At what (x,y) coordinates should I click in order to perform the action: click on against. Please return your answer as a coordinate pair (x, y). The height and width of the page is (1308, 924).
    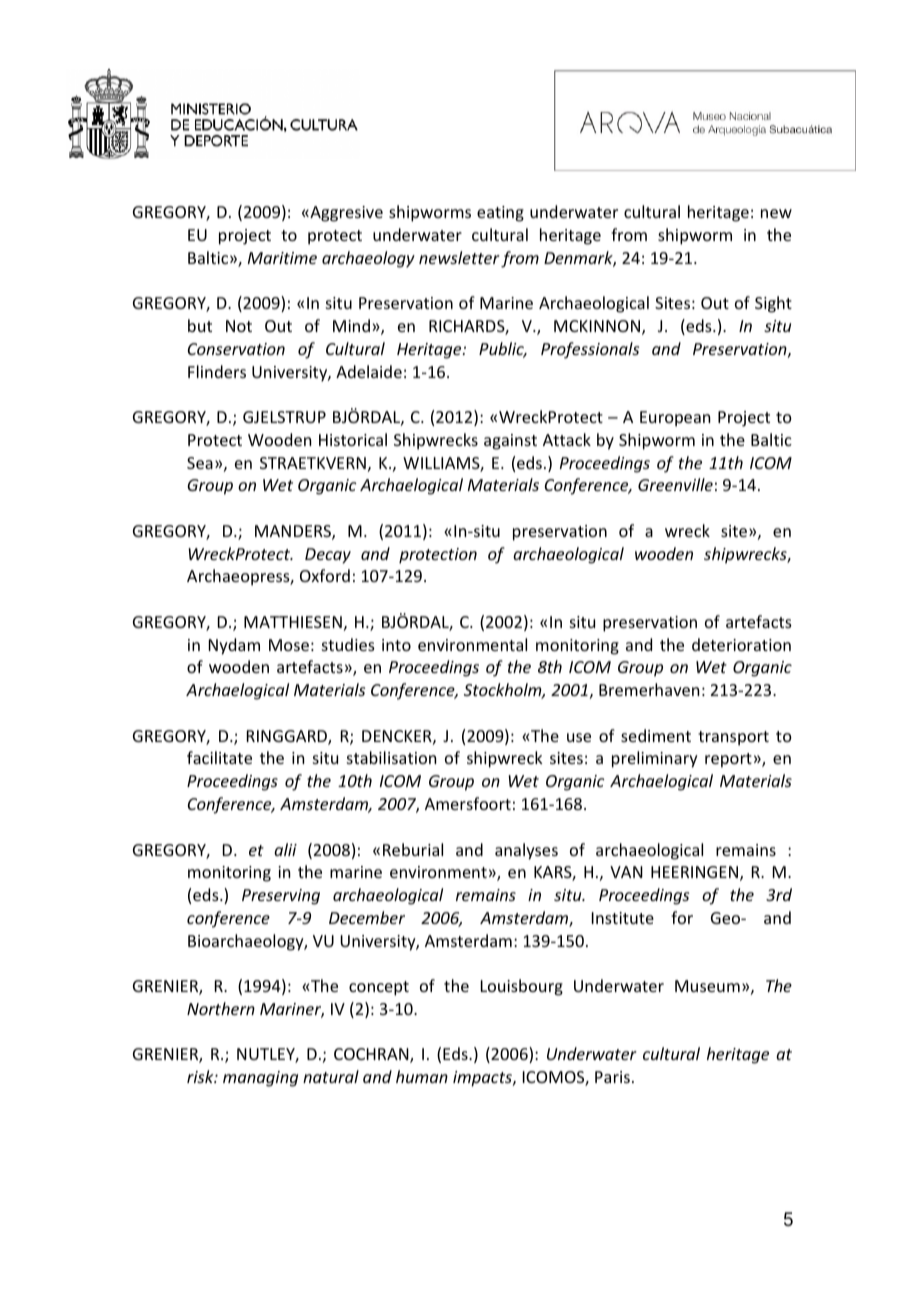
    Looking at the image, I should click on (510, 442).
